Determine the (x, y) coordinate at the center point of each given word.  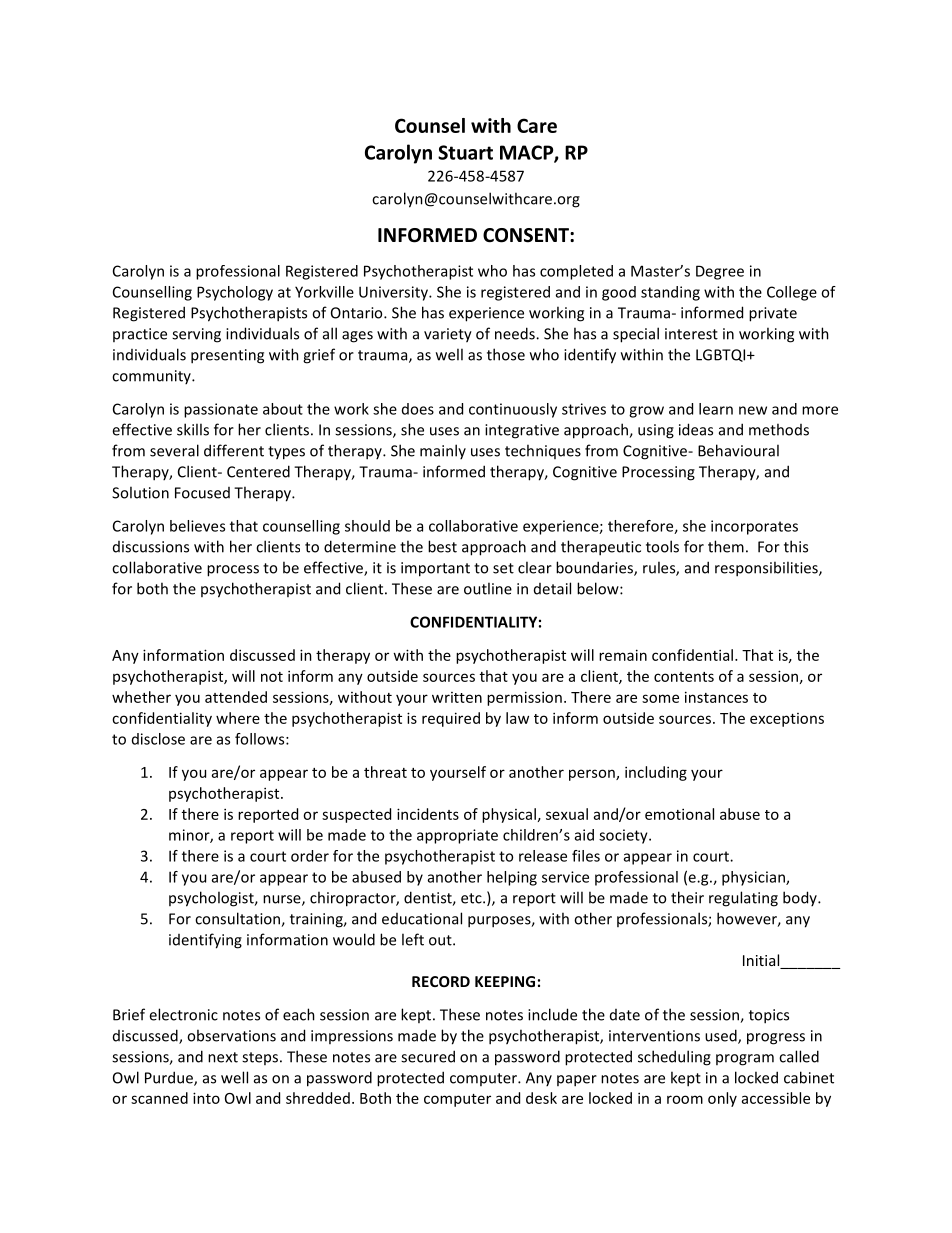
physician (754, 878)
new (753, 410)
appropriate (457, 836)
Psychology (235, 293)
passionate (221, 410)
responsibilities (767, 569)
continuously (513, 410)
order (310, 856)
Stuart (465, 152)
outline (488, 588)
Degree (720, 272)
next (223, 1057)
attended (236, 697)
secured (428, 1056)
